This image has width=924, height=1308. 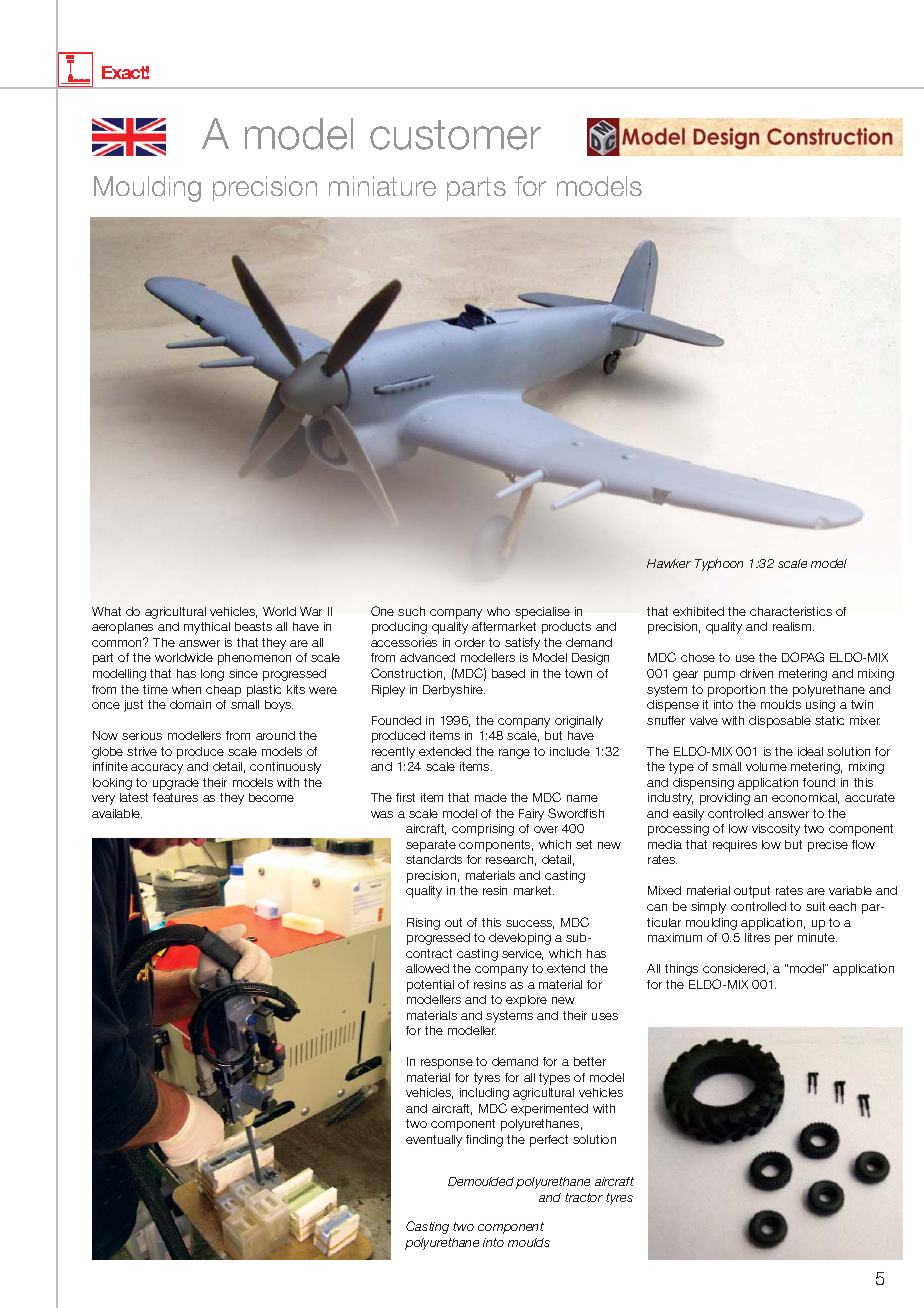 What do you see at coordinates (752, 892) in the image?
I see `output` at bounding box center [752, 892].
